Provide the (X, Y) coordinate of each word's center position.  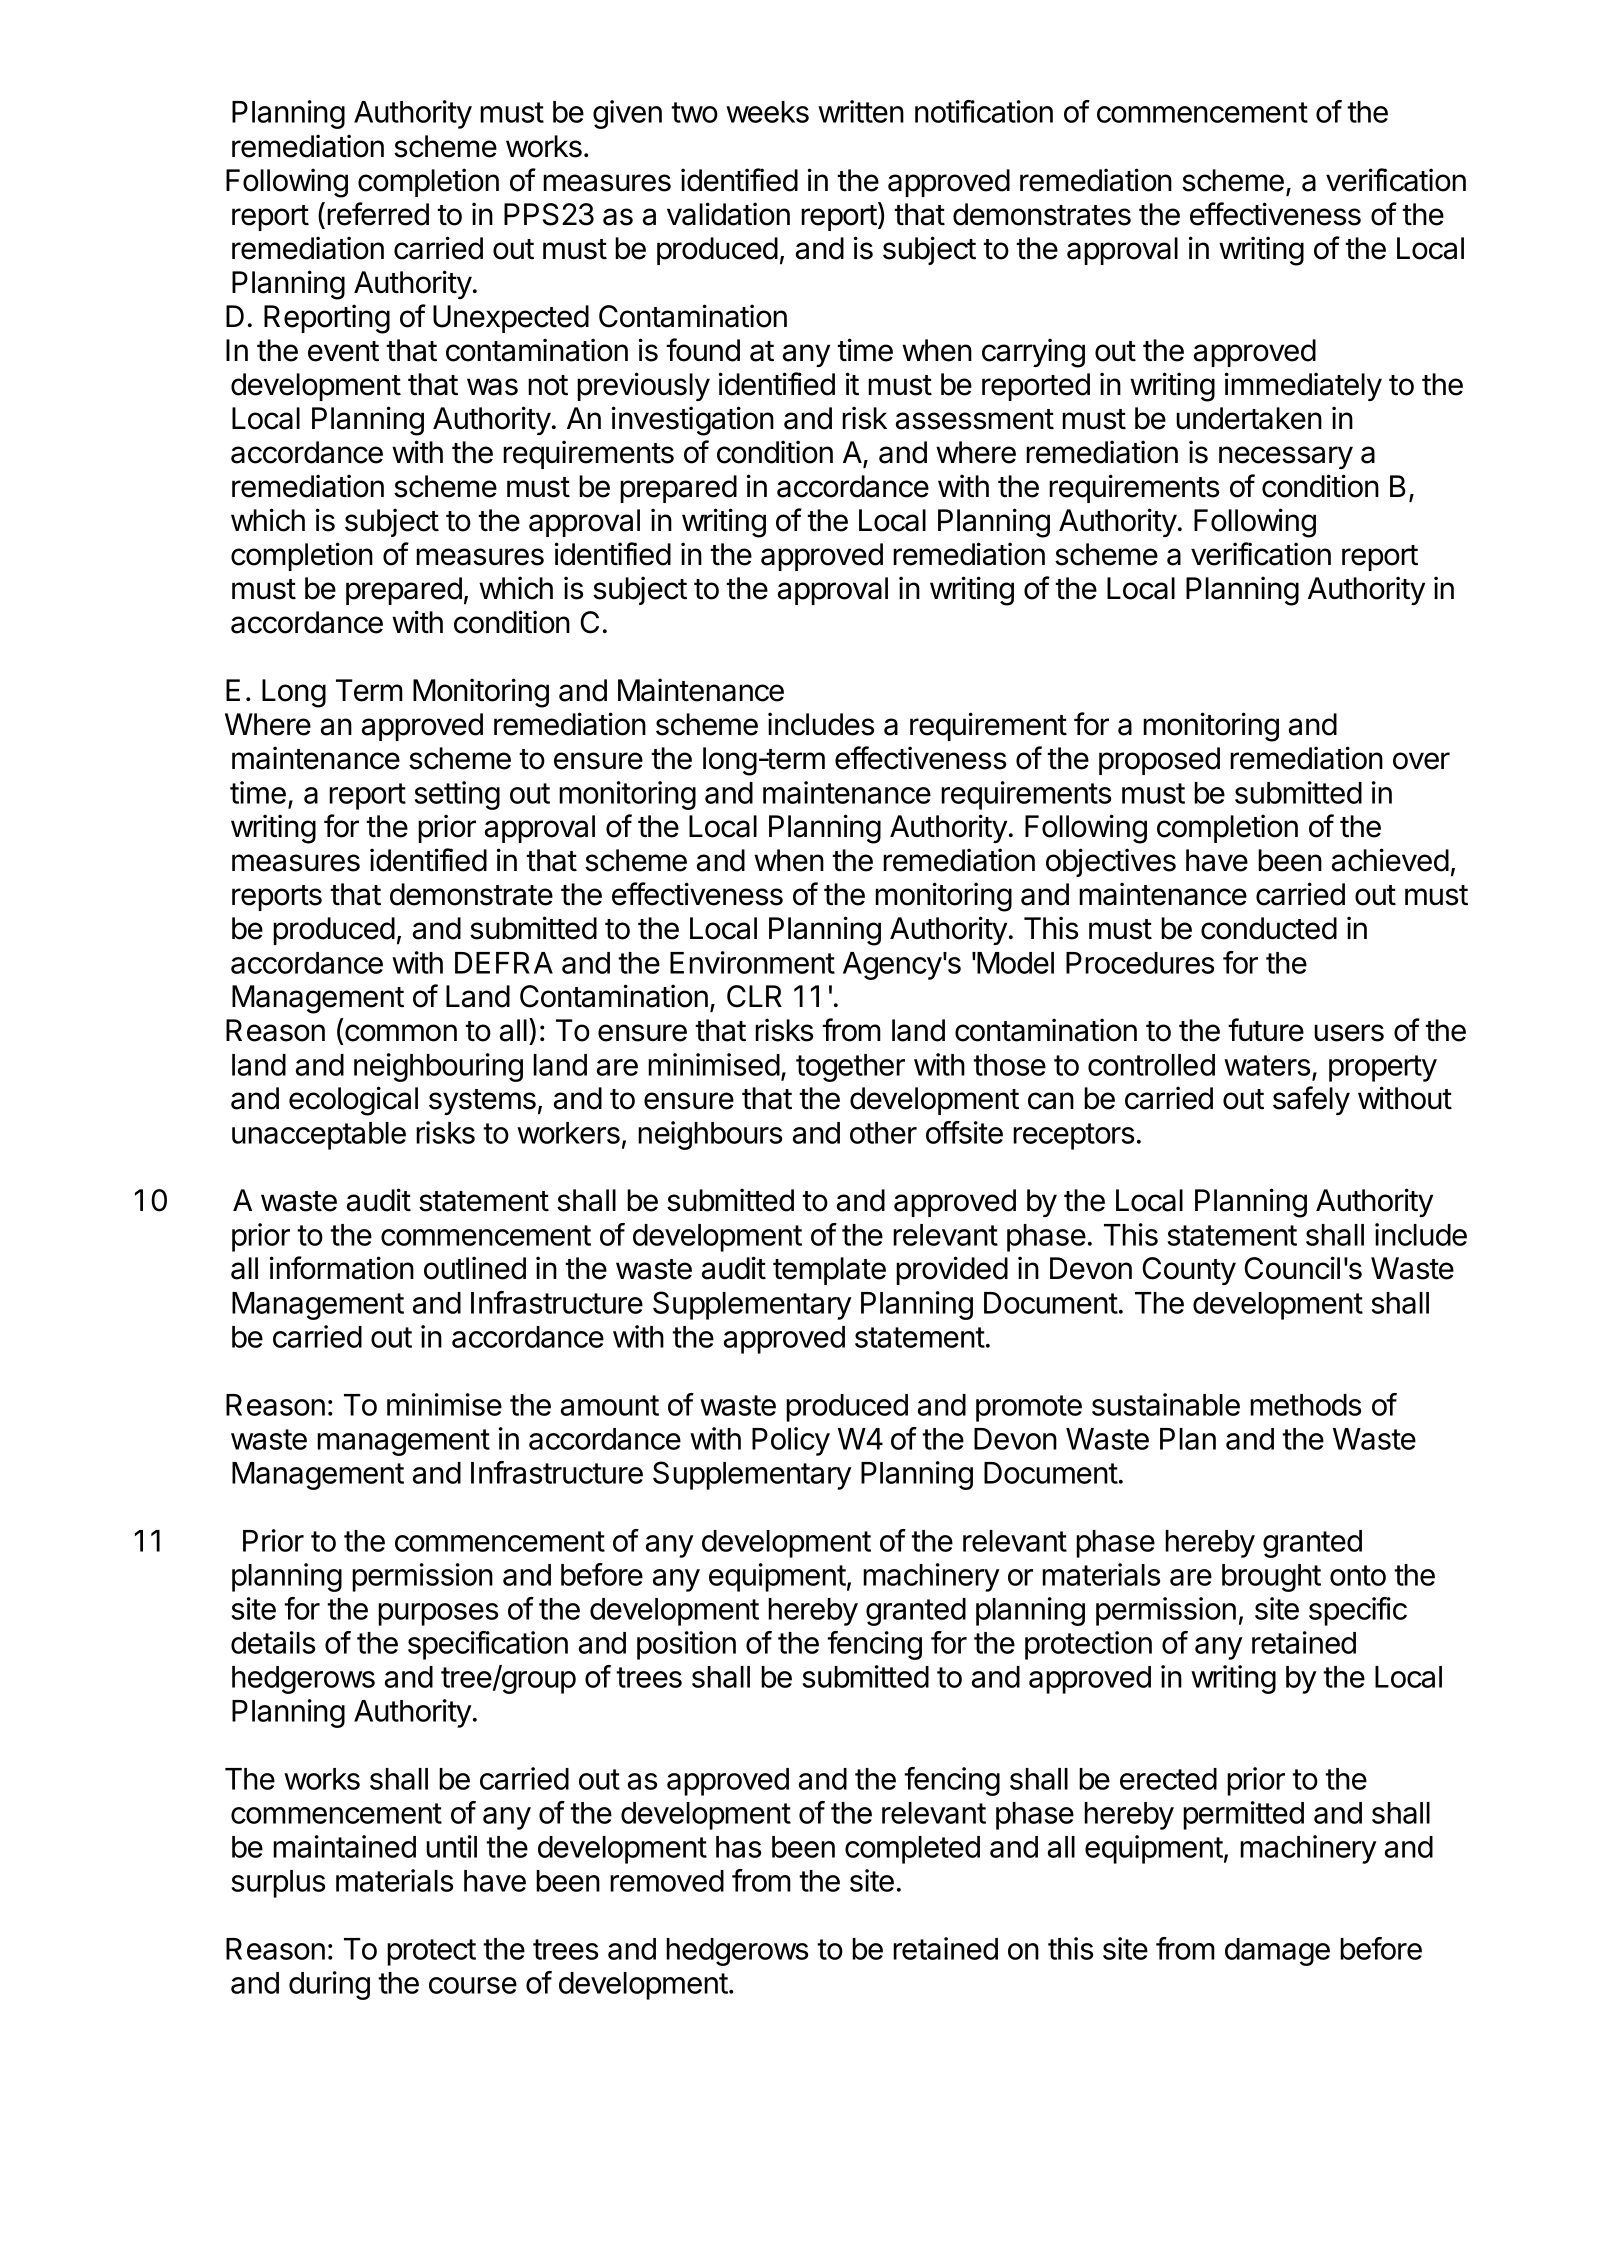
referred (378, 214)
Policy (791, 1441)
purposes (438, 1614)
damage (1277, 1952)
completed (912, 1850)
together (850, 1068)
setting (457, 795)
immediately (1303, 386)
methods (1305, 1405)
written (861, 111)
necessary (1286, 457)
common (401, 1033)
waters (1267, 1065)
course (473, 1985)
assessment (975, 419)
